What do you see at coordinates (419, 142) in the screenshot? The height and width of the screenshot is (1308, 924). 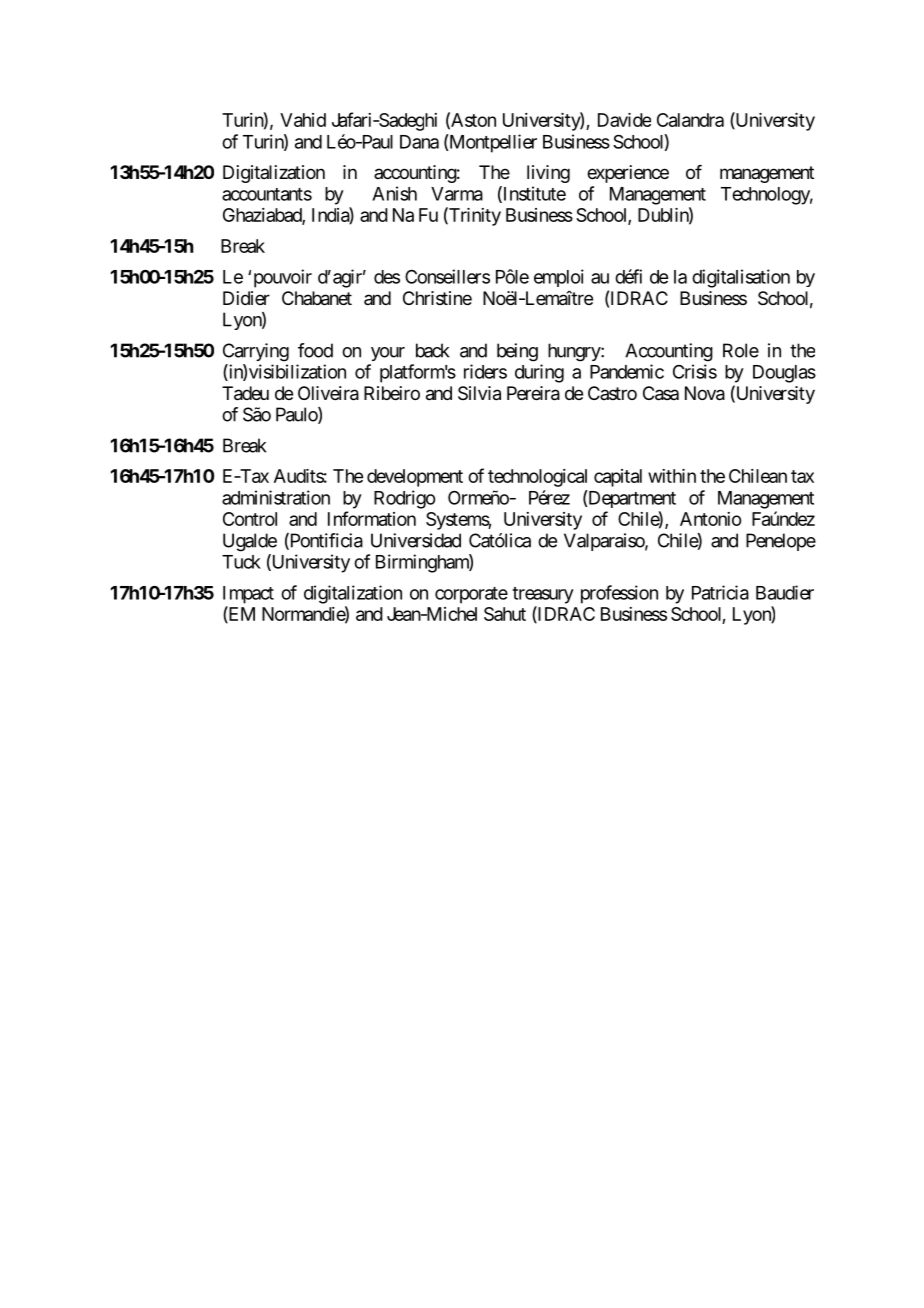 I see `Dana` at bounding box center [419, 142].
